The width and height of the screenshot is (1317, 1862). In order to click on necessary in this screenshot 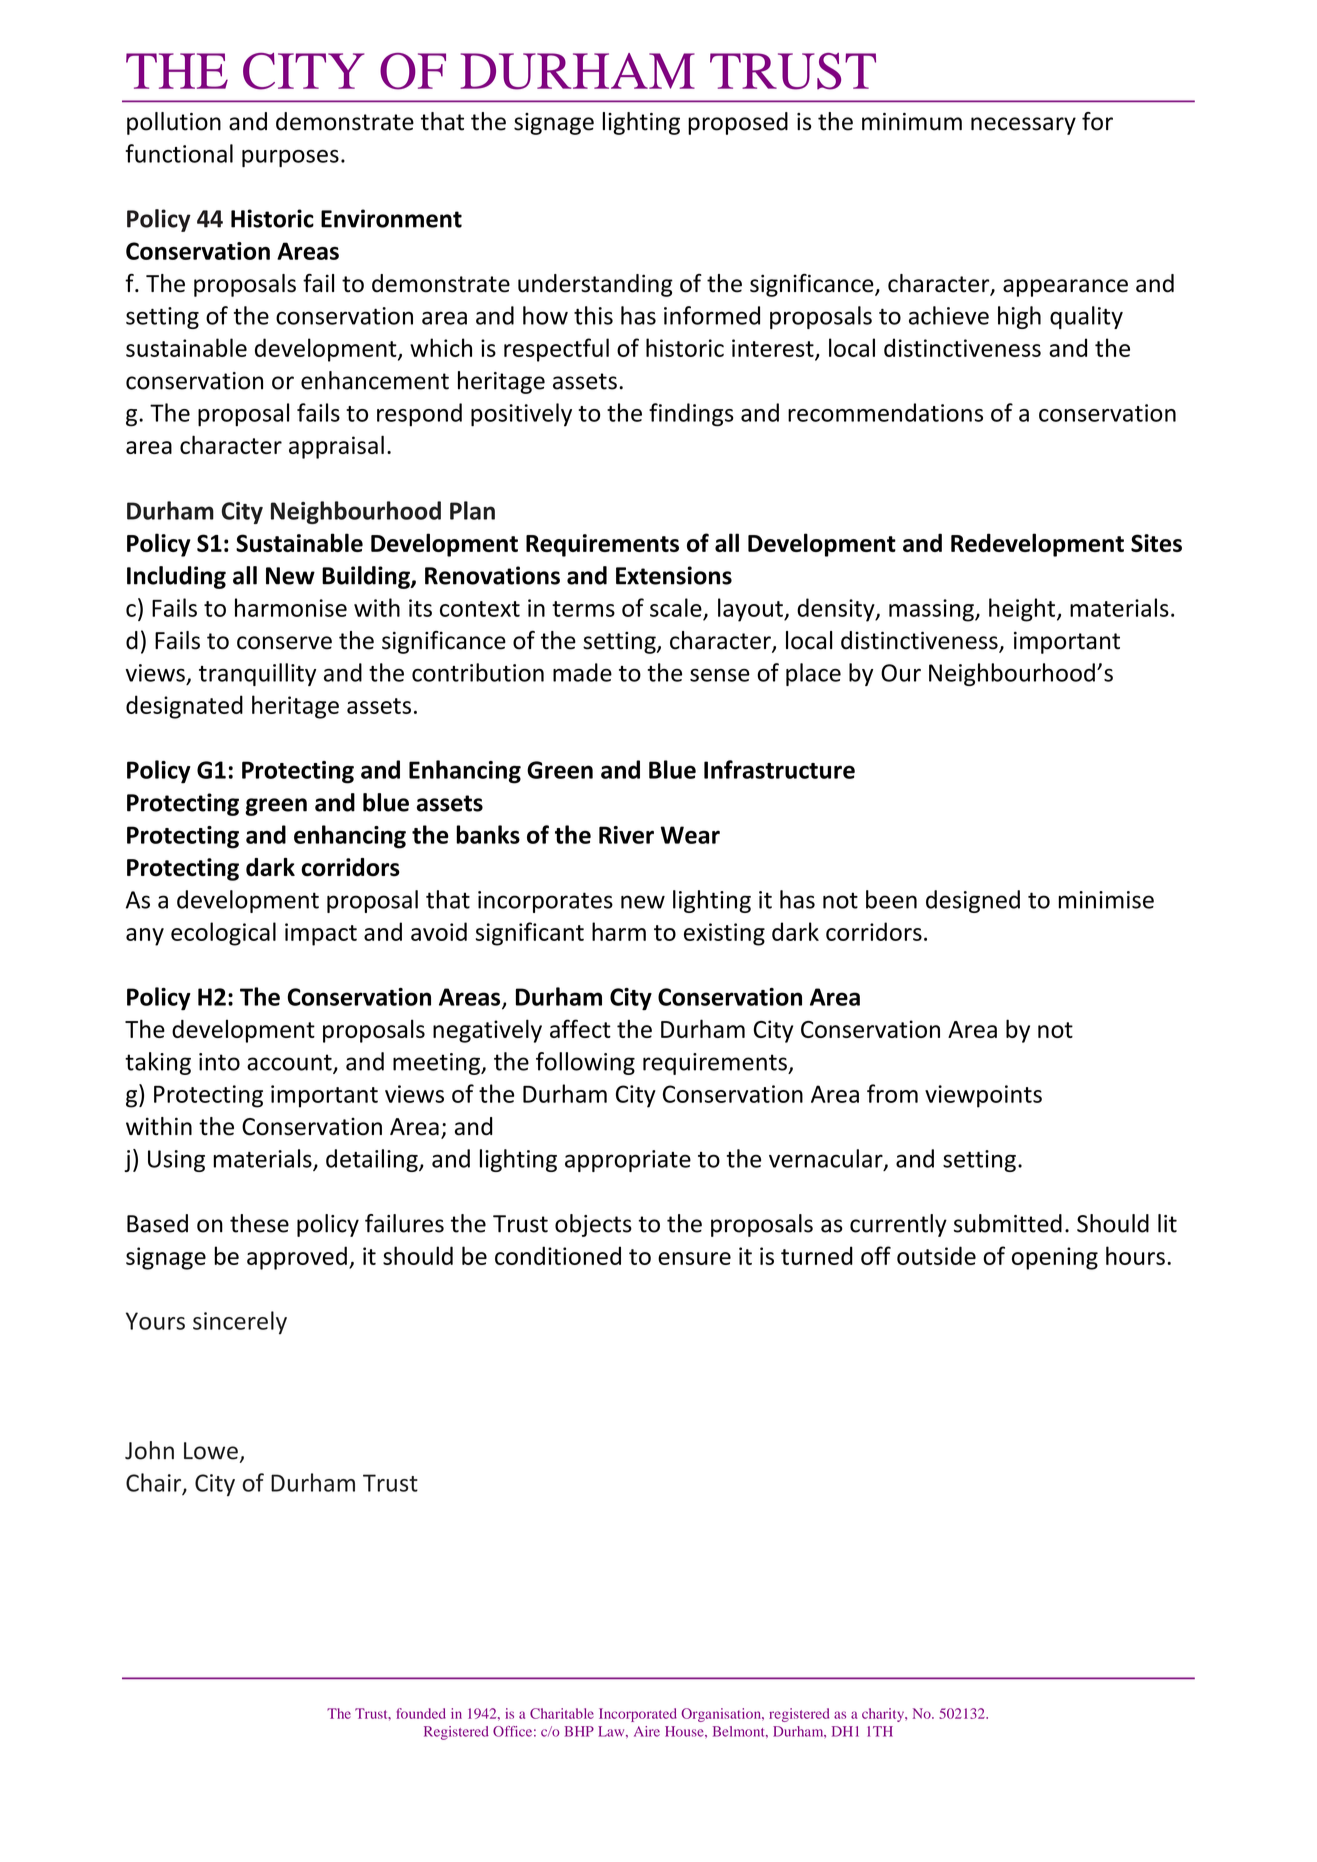, I will do `click(1023, 126)`.
